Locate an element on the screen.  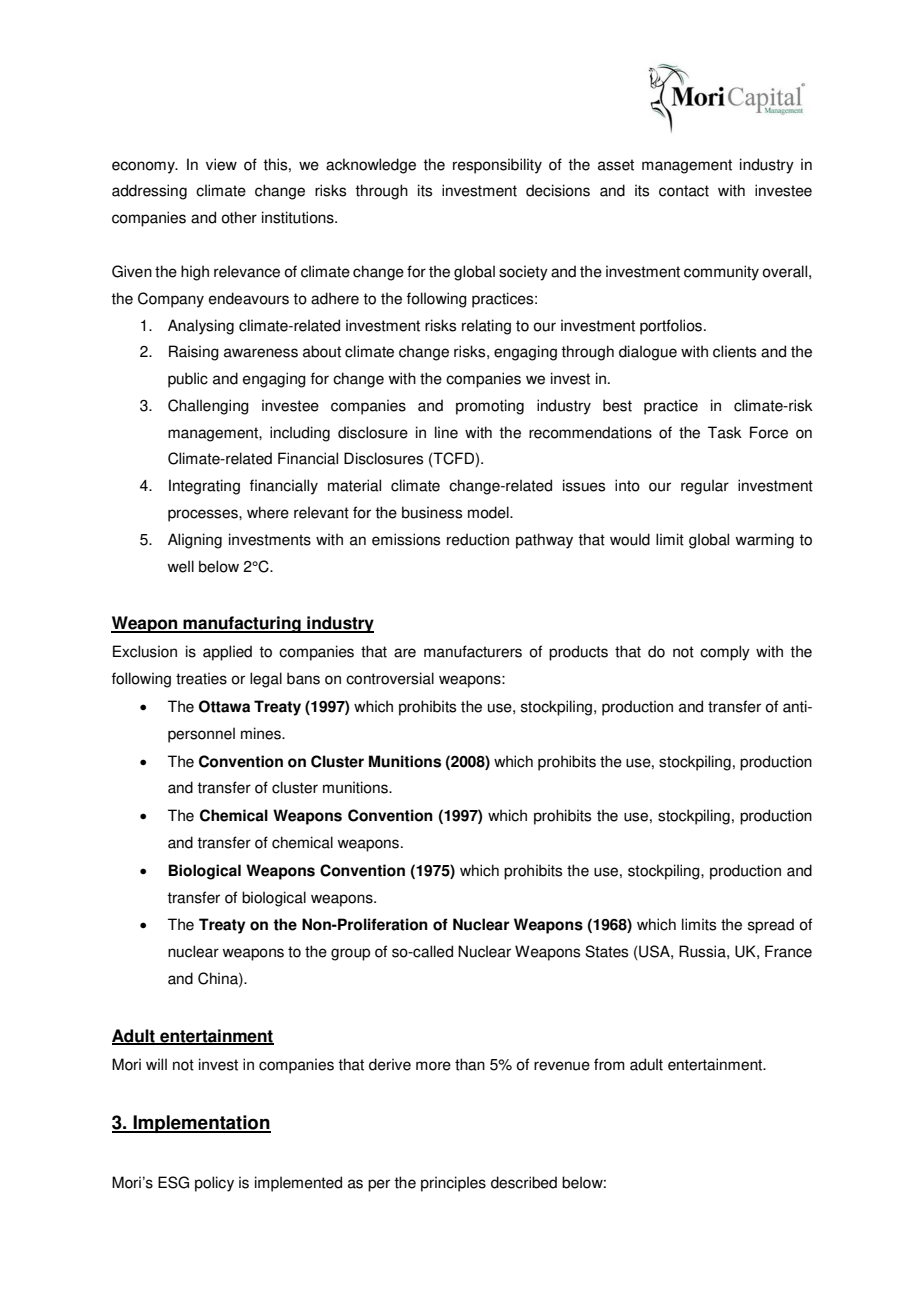
group is located at coordinates (350, 954).
